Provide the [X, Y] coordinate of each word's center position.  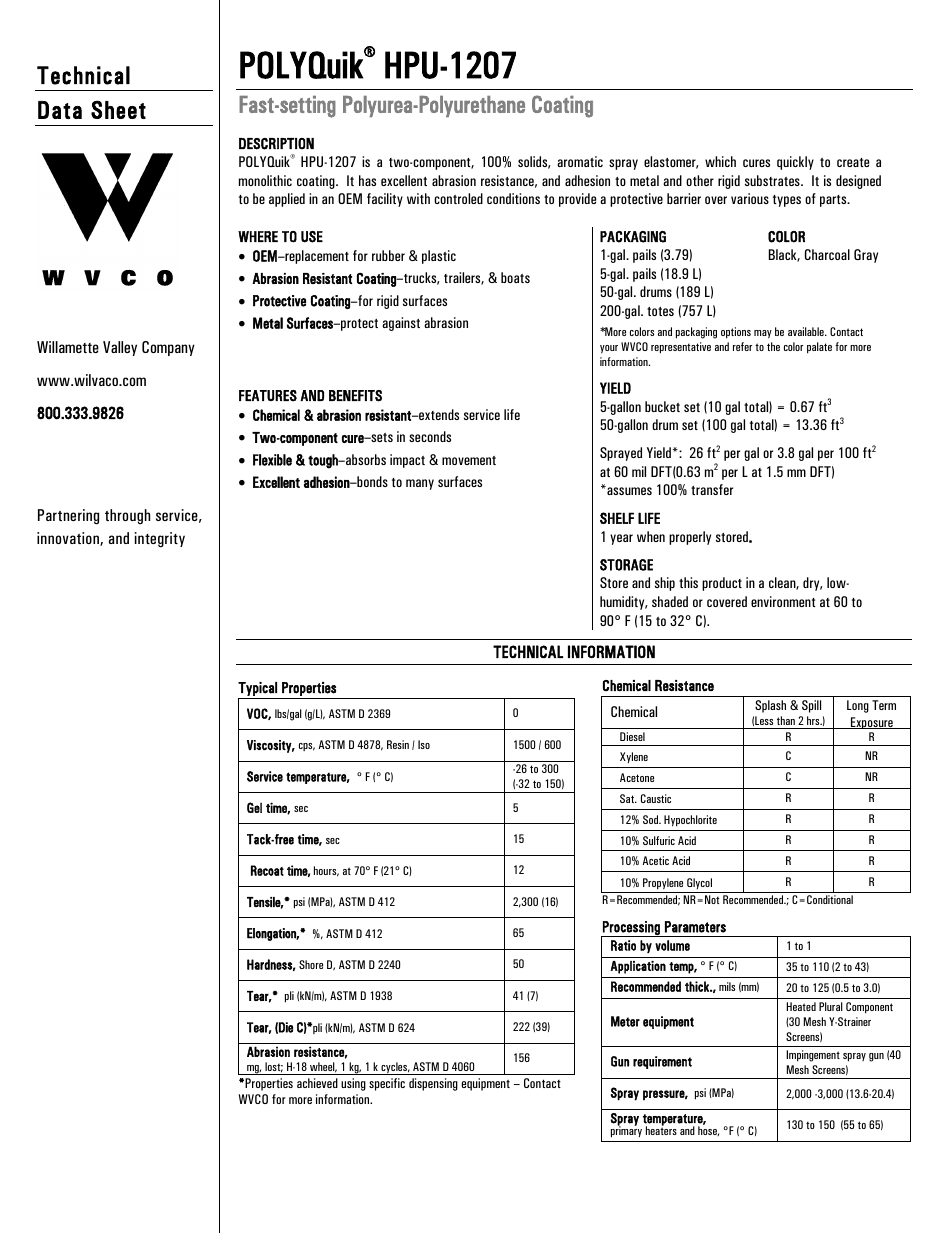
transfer [712, 489]
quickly [795, 163]
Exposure [872, 723]
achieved [317, 1083]
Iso [424, 744]
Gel [254, 807]
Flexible [272, 460]
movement [469, 460]
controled [458, 198]
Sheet [118, 110]
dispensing [433, 1084]
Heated [801, 1006]
